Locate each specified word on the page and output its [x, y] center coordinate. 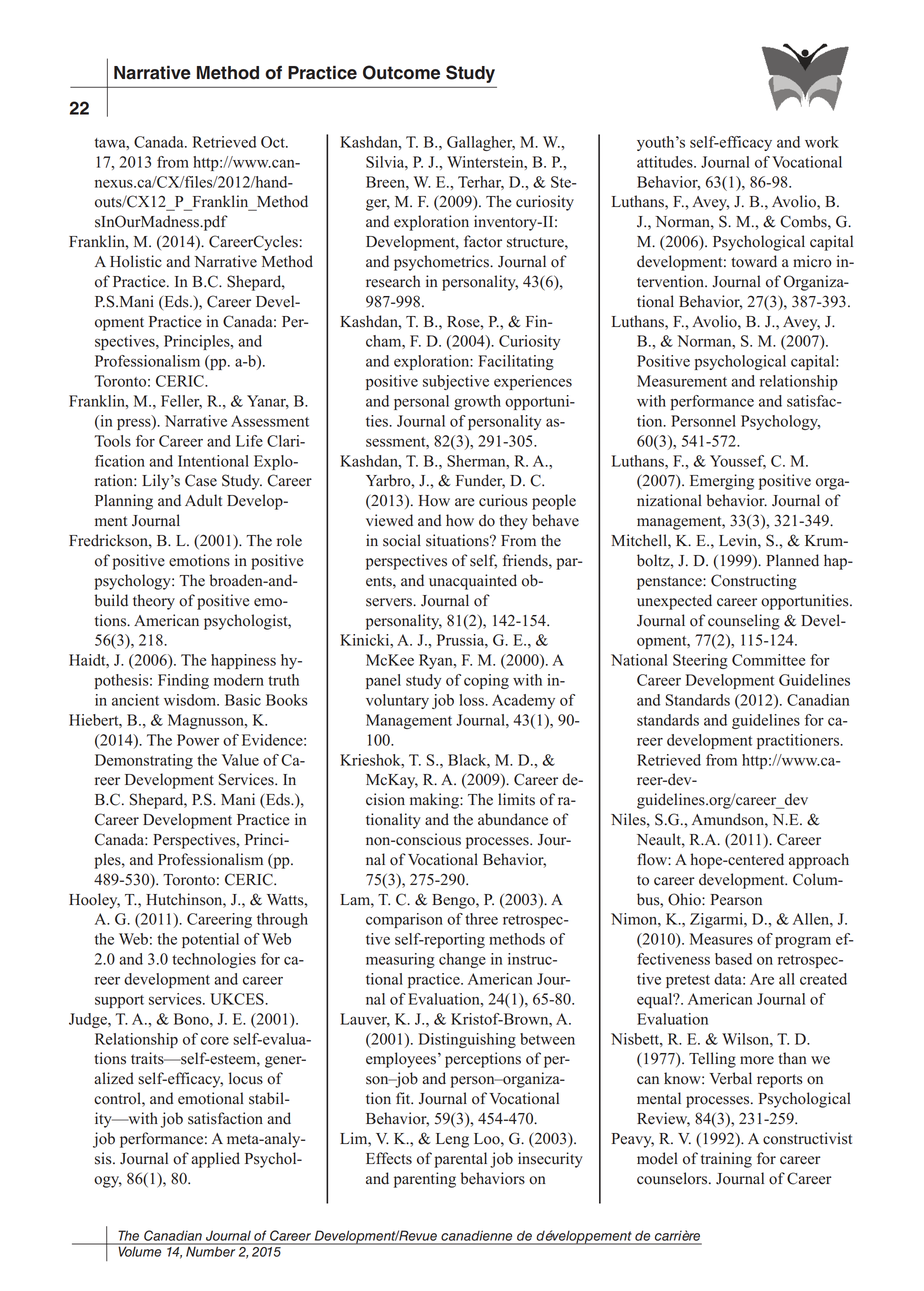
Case [201, 480]
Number [211, 1250]
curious [503, 500]
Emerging [722, 482]
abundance [513, 819]
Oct [274, 142]
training [726, 1160]
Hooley [94, 901]
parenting [425, 1180]
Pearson [736, 900]
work [822, 142]
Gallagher [481, 143]
